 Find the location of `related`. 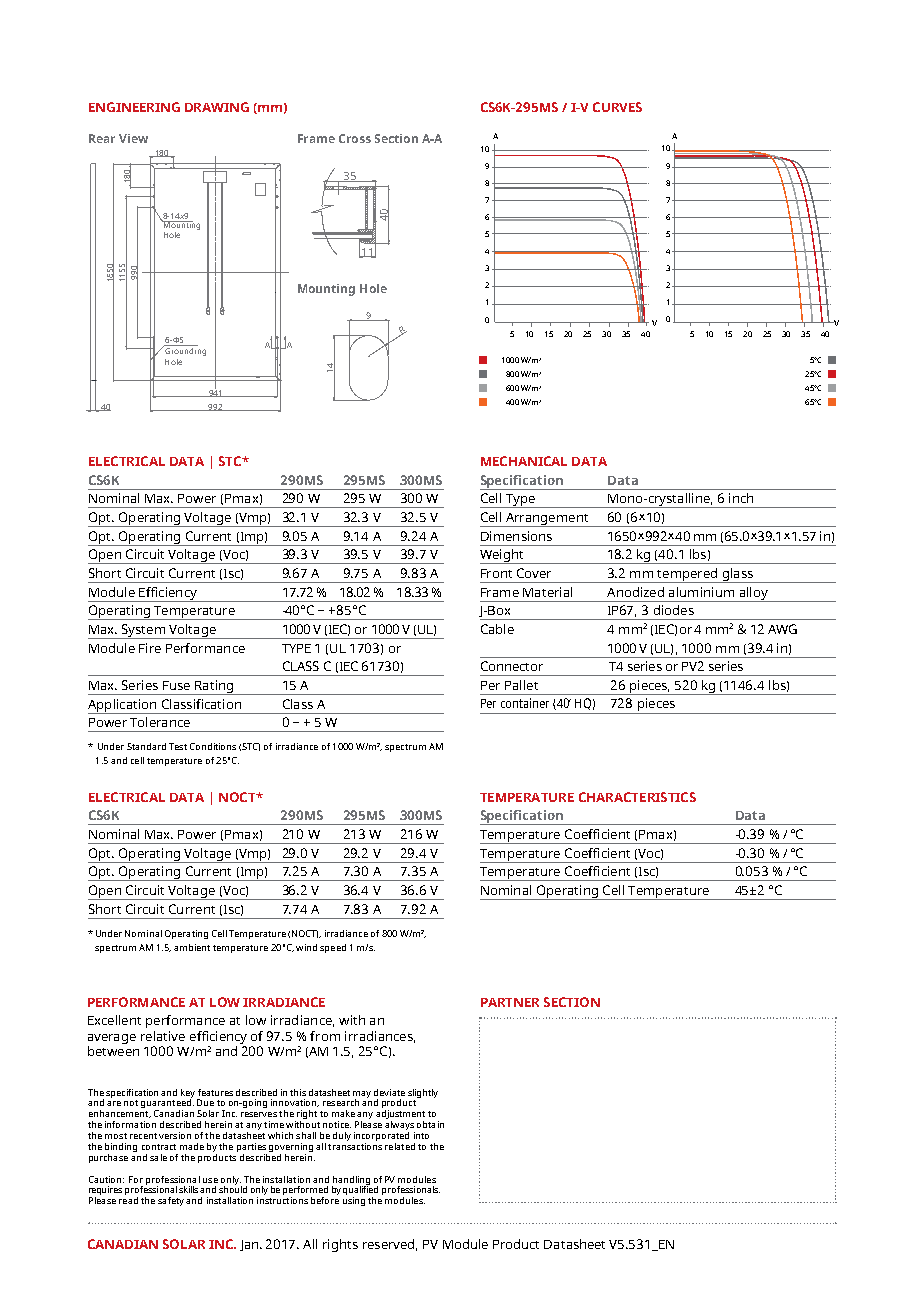

related is located at coordinates (400, 1146).
